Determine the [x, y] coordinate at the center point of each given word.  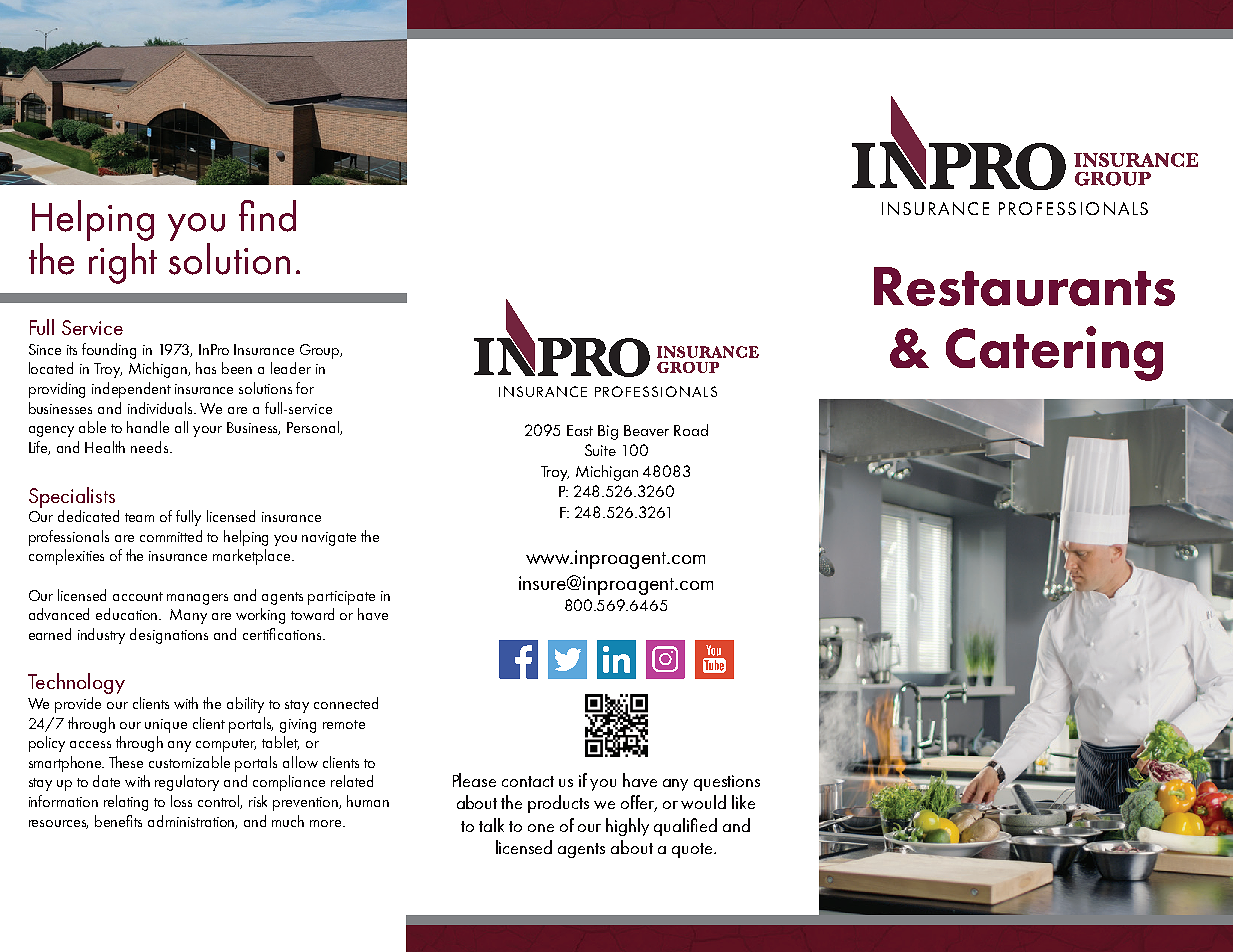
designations [169, 636]
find [267, 216]
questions [727, 783]
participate [341, 598]
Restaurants [1024, 286]
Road [691, 430]
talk [491, 825]
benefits [118, 821]
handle [148, 427]
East [580, 430]
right [123, 263]
